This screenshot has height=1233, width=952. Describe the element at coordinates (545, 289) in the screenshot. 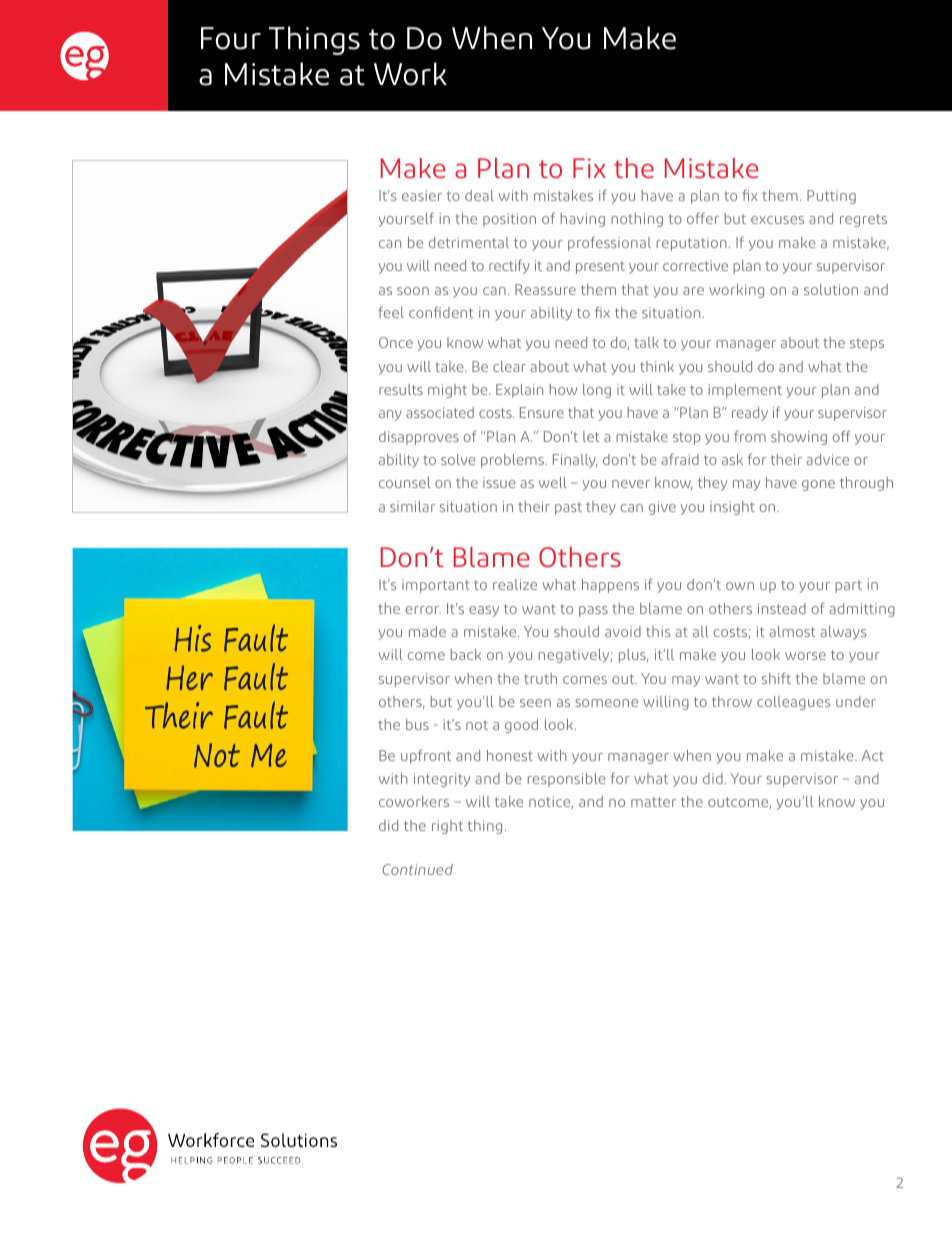

I see `Reassure` at that location.
